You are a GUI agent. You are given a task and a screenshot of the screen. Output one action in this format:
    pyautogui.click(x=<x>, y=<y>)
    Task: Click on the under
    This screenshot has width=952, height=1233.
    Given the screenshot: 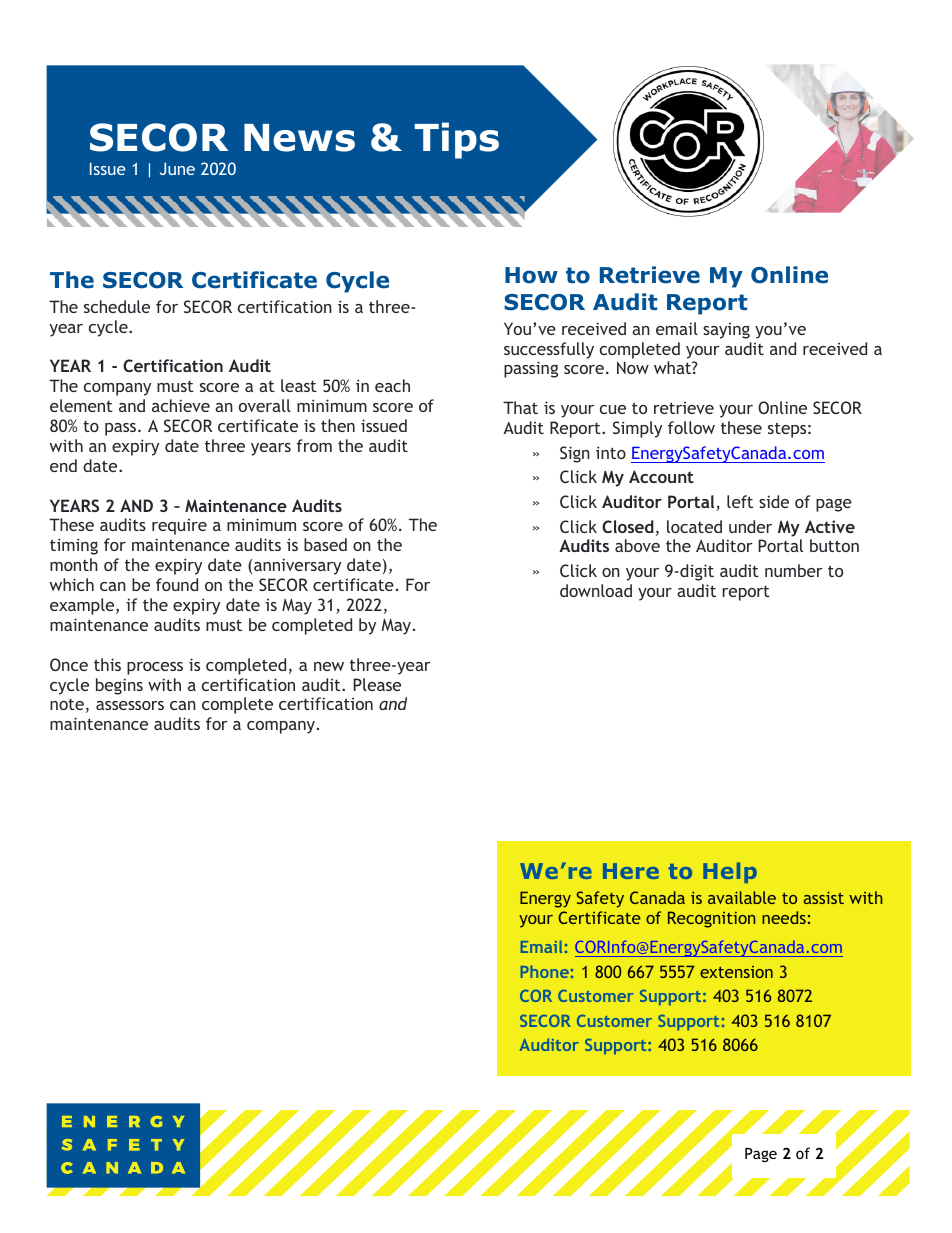 What is the action you would take?
    pyautogui.click(x=750, y=526)
